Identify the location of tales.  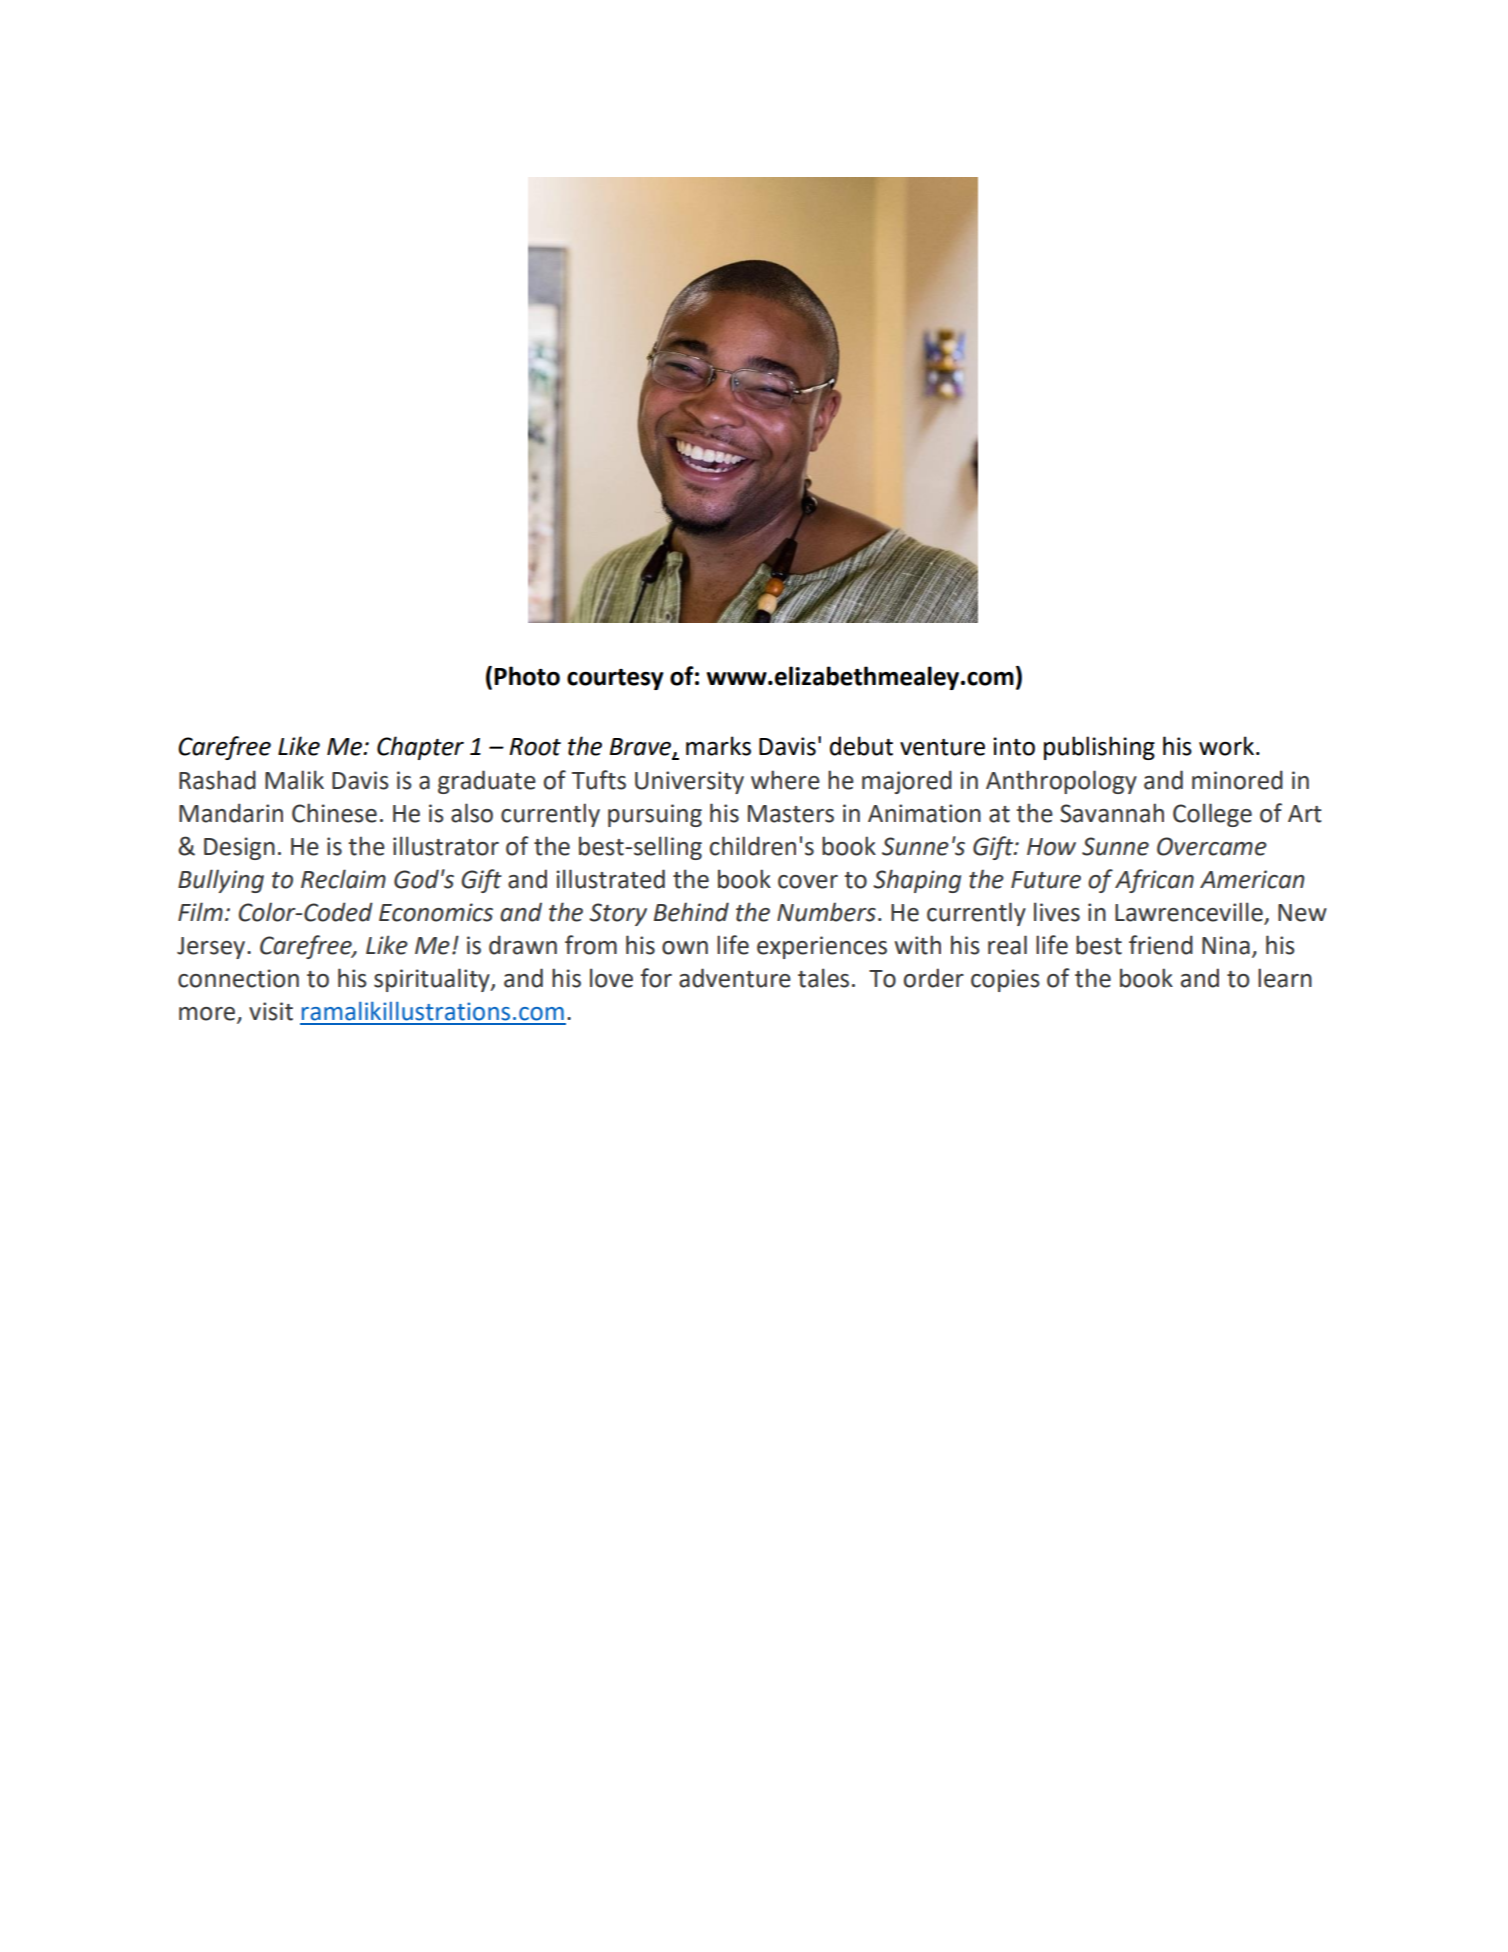
(823, 978).
